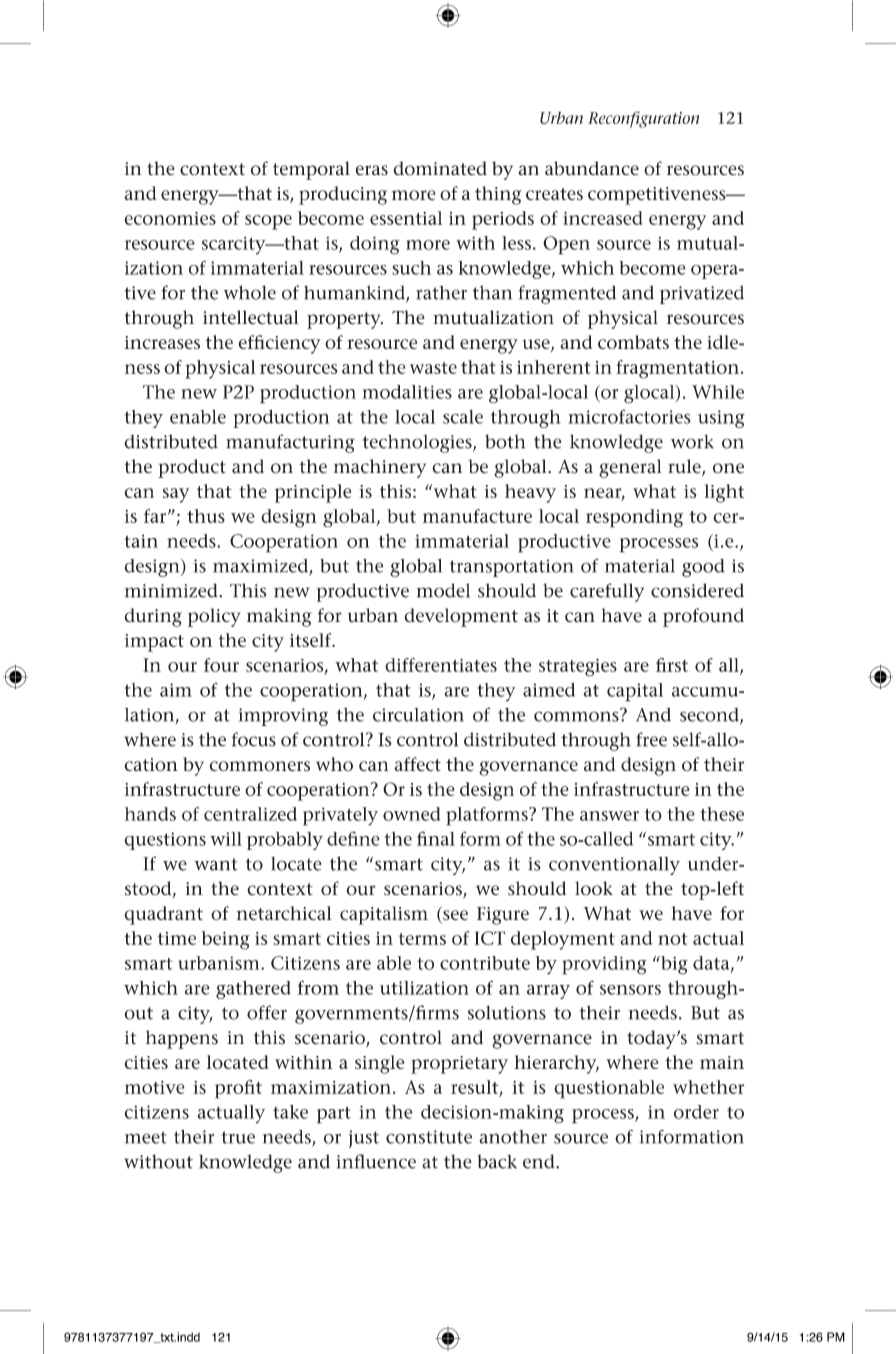  I want to click on responding, so click(634, 518).
